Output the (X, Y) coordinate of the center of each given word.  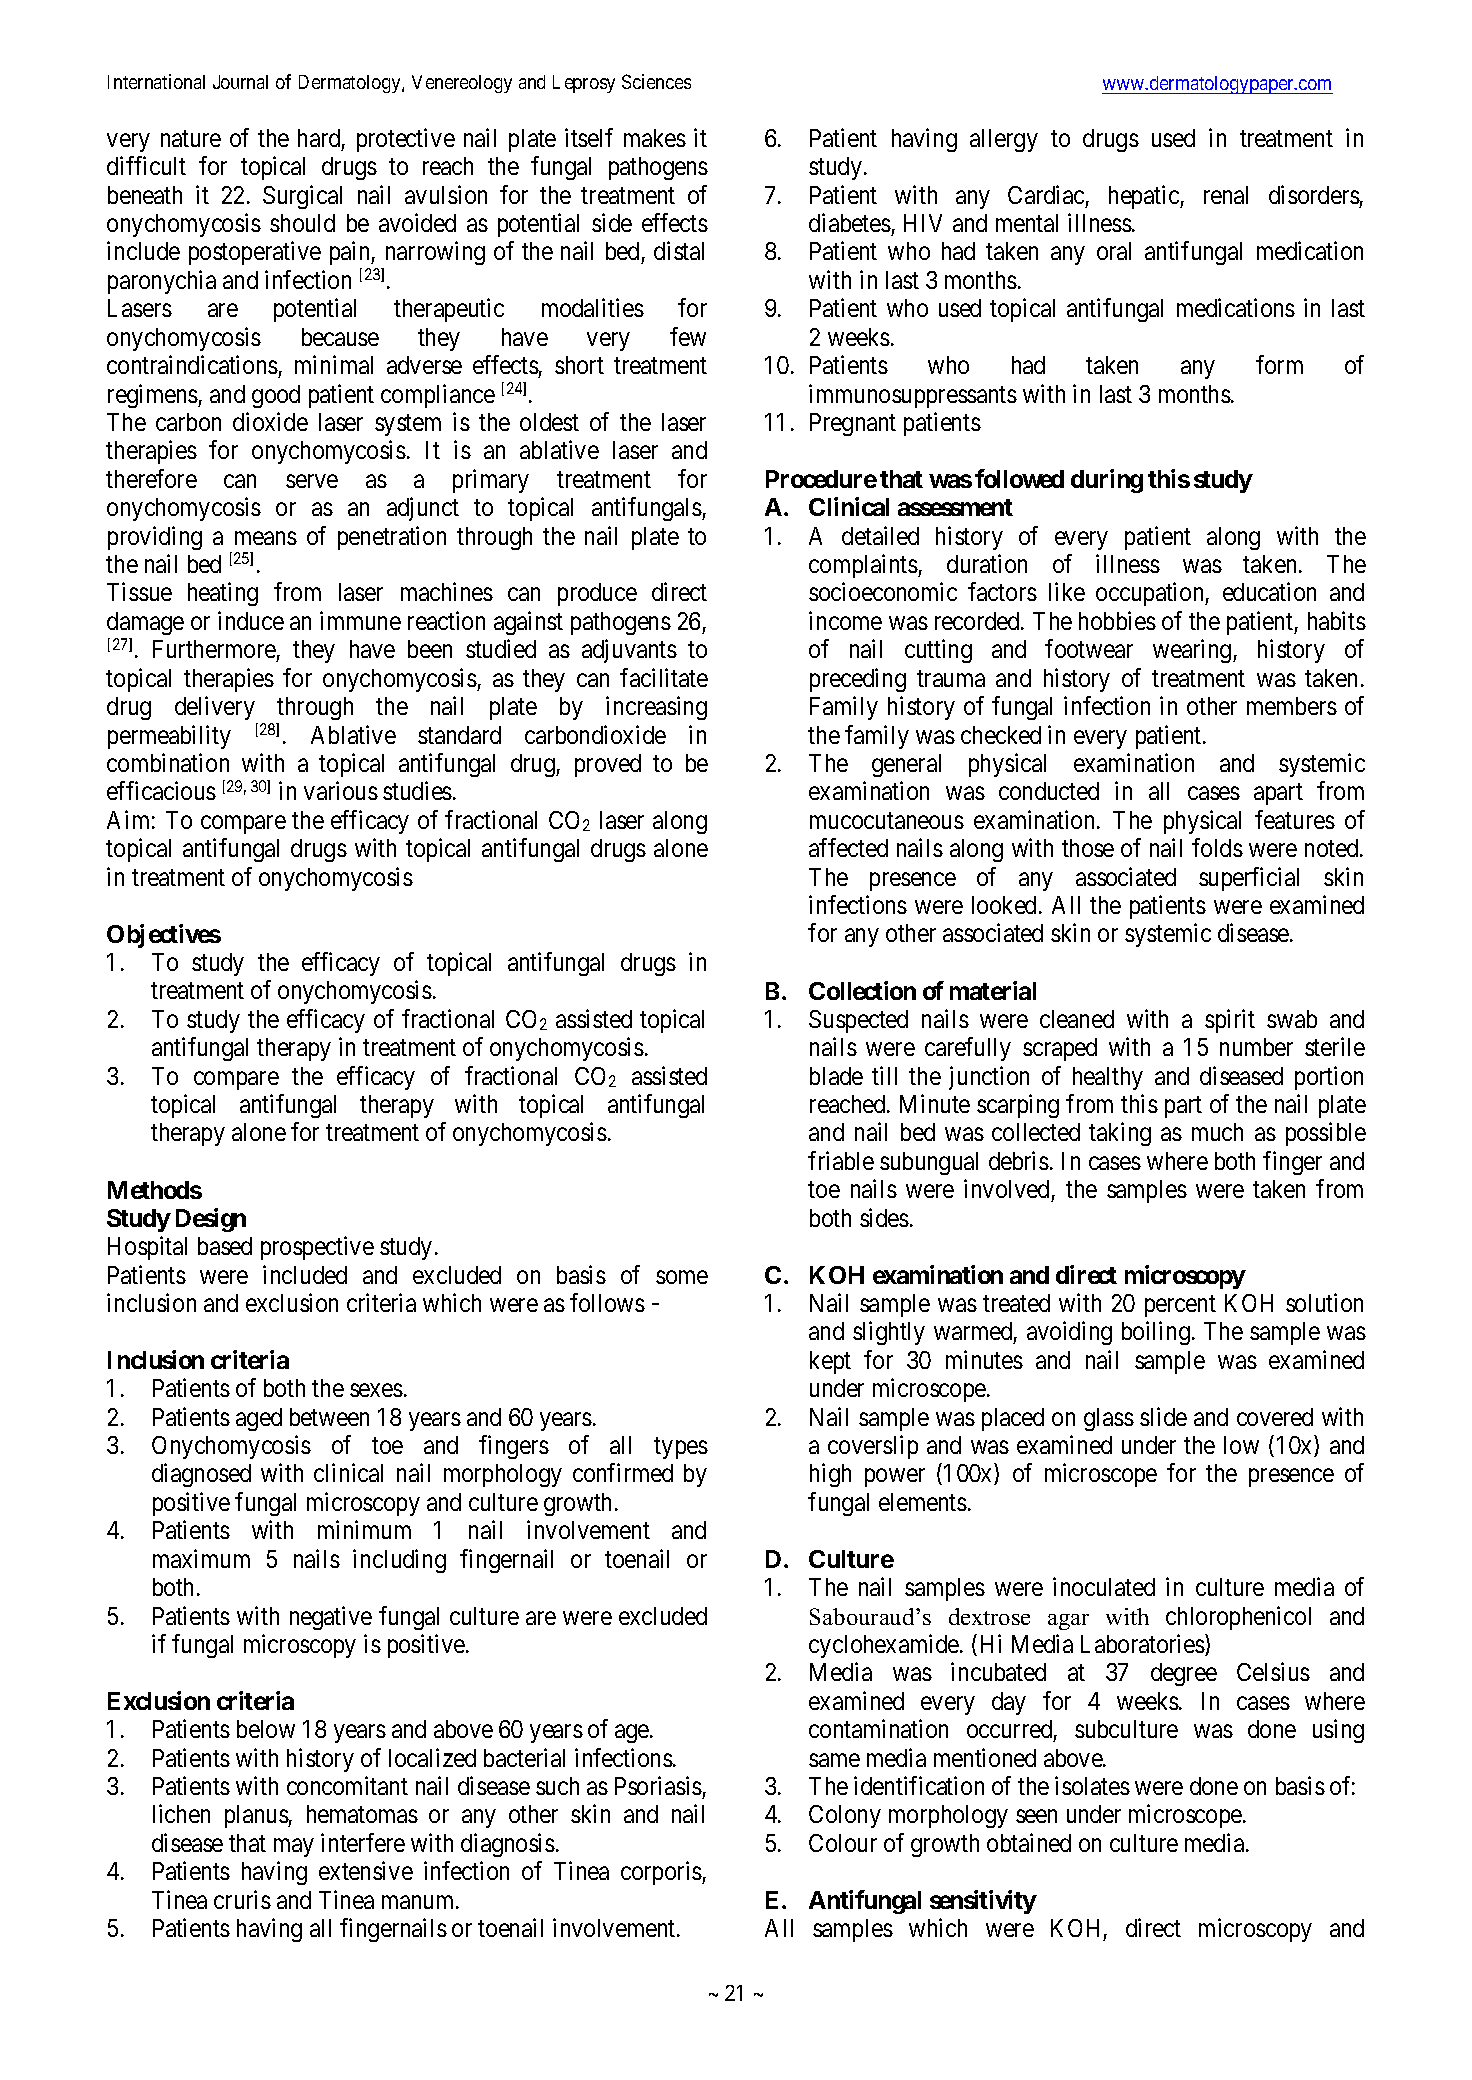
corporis (662, 1873)
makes (655, 138)
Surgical (302, 197)
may (293, 1848)
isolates (1092, 1785)
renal (1226, 195)
